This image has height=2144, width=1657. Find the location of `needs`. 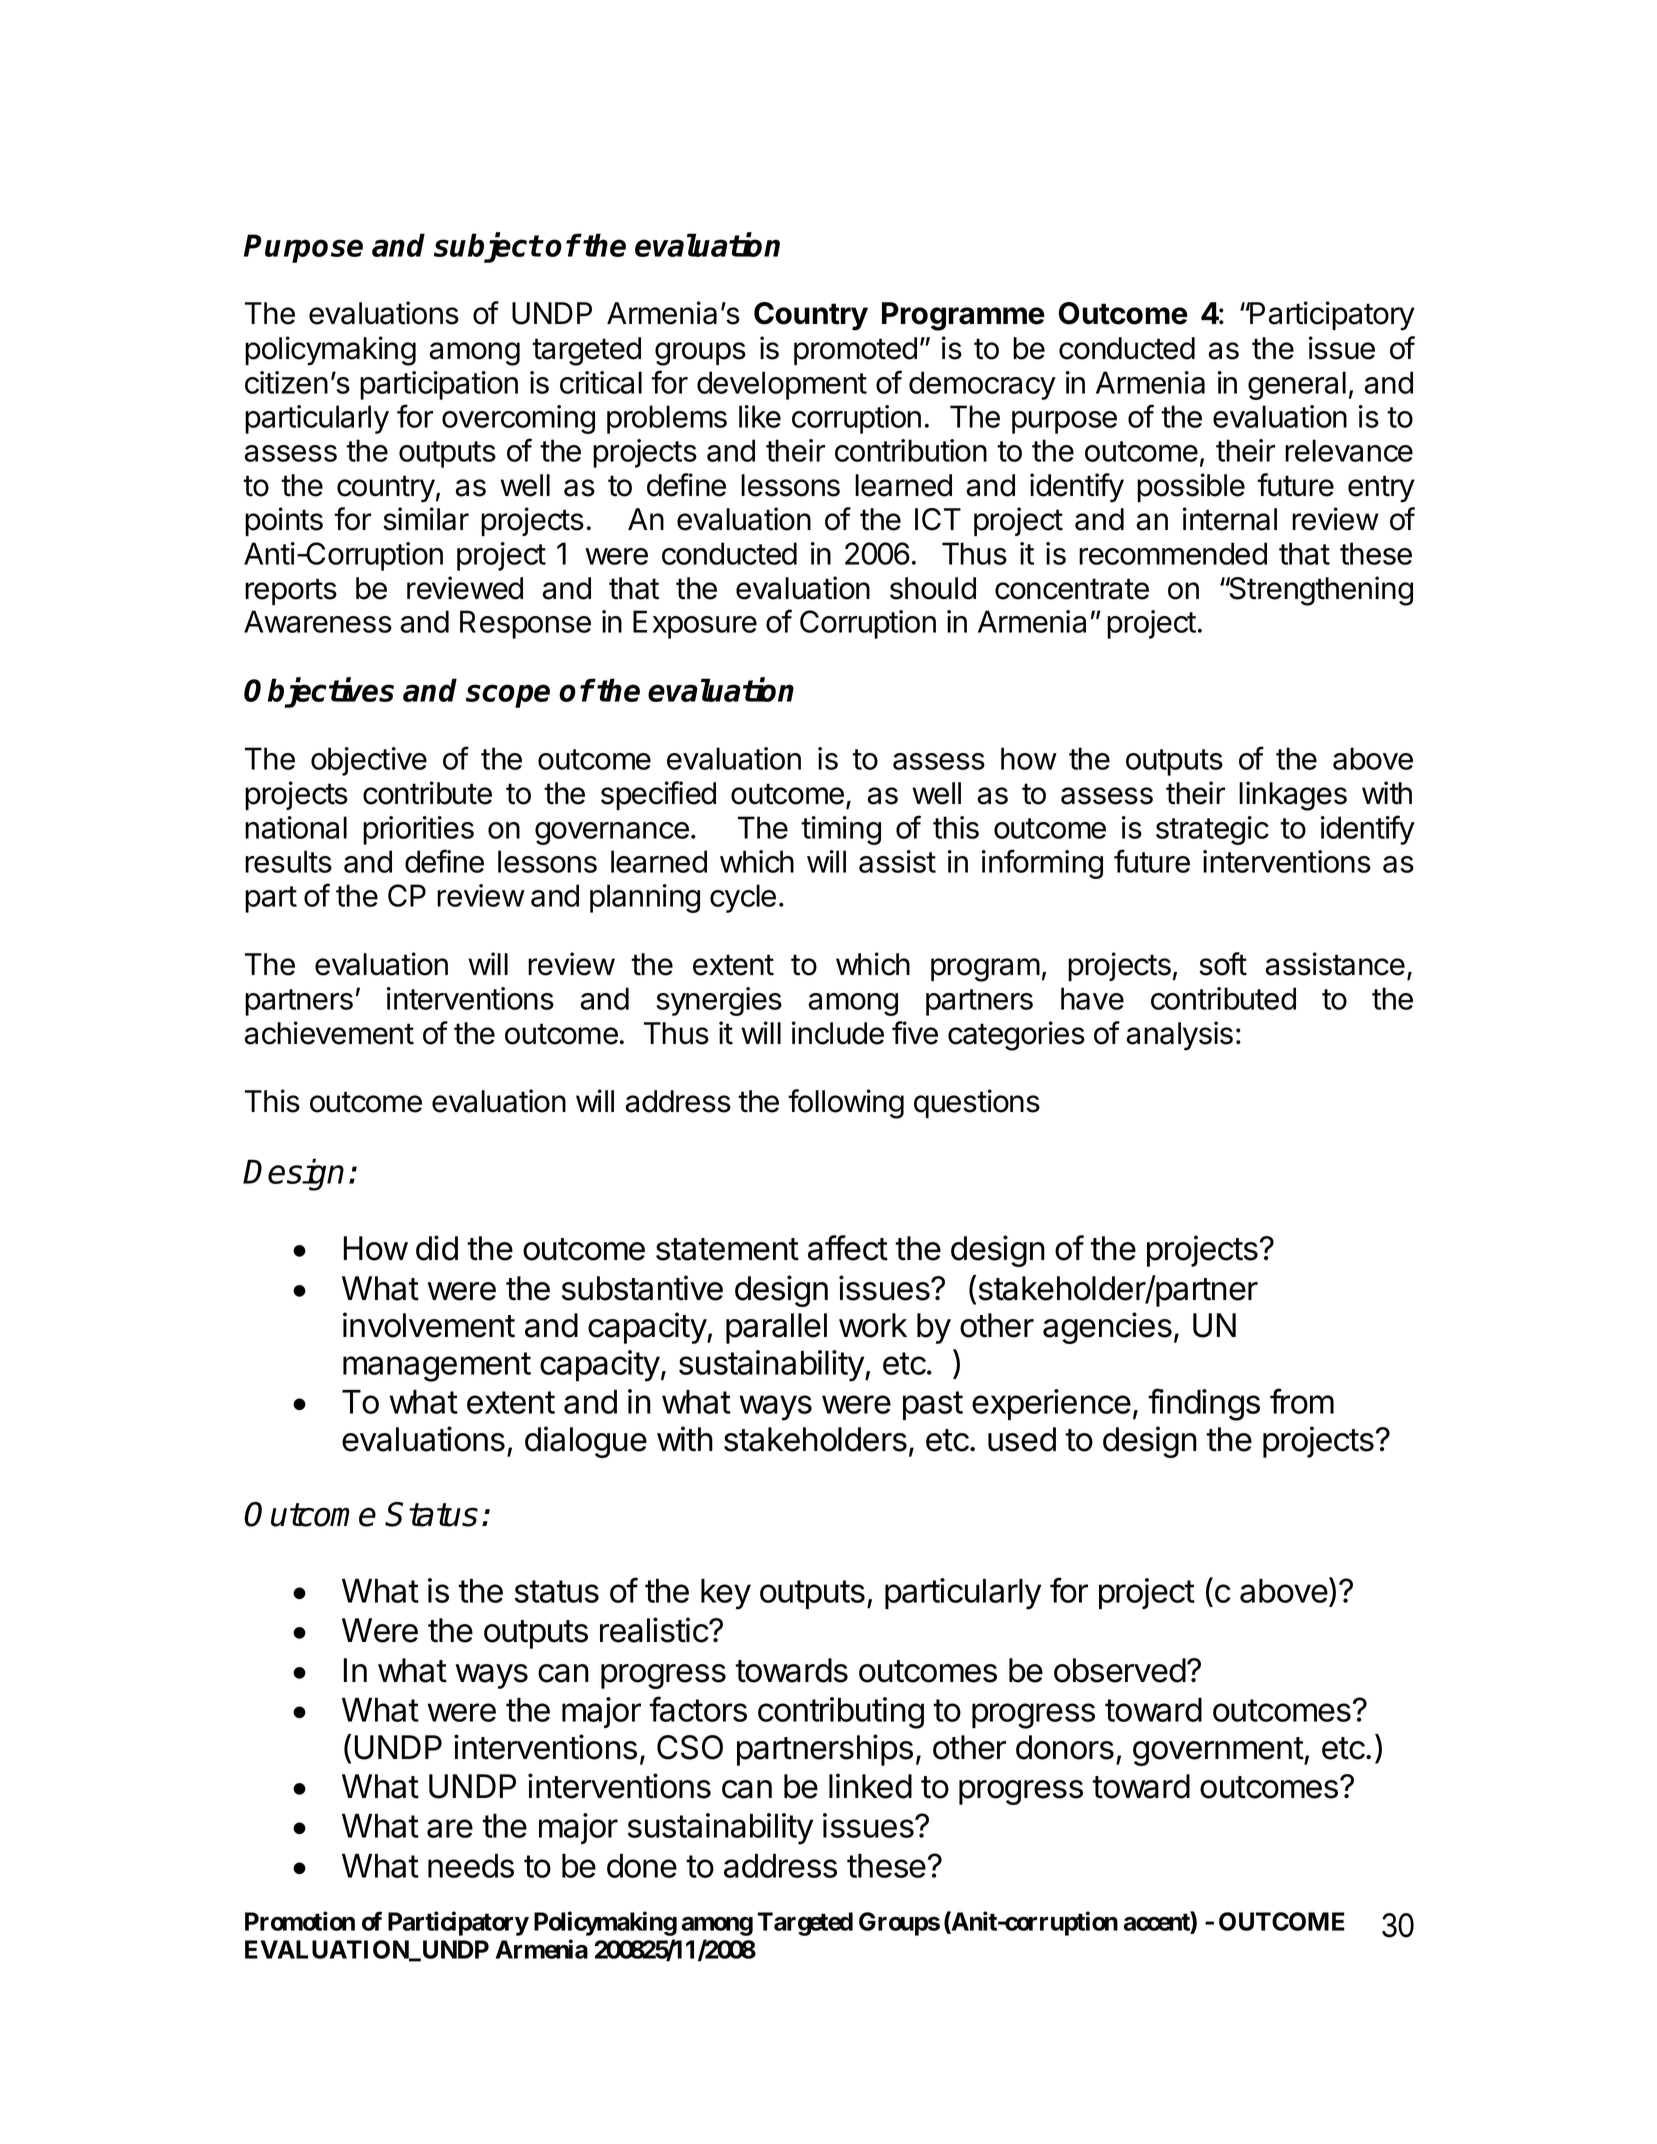

needs is located at coordinates (471, 1866).
